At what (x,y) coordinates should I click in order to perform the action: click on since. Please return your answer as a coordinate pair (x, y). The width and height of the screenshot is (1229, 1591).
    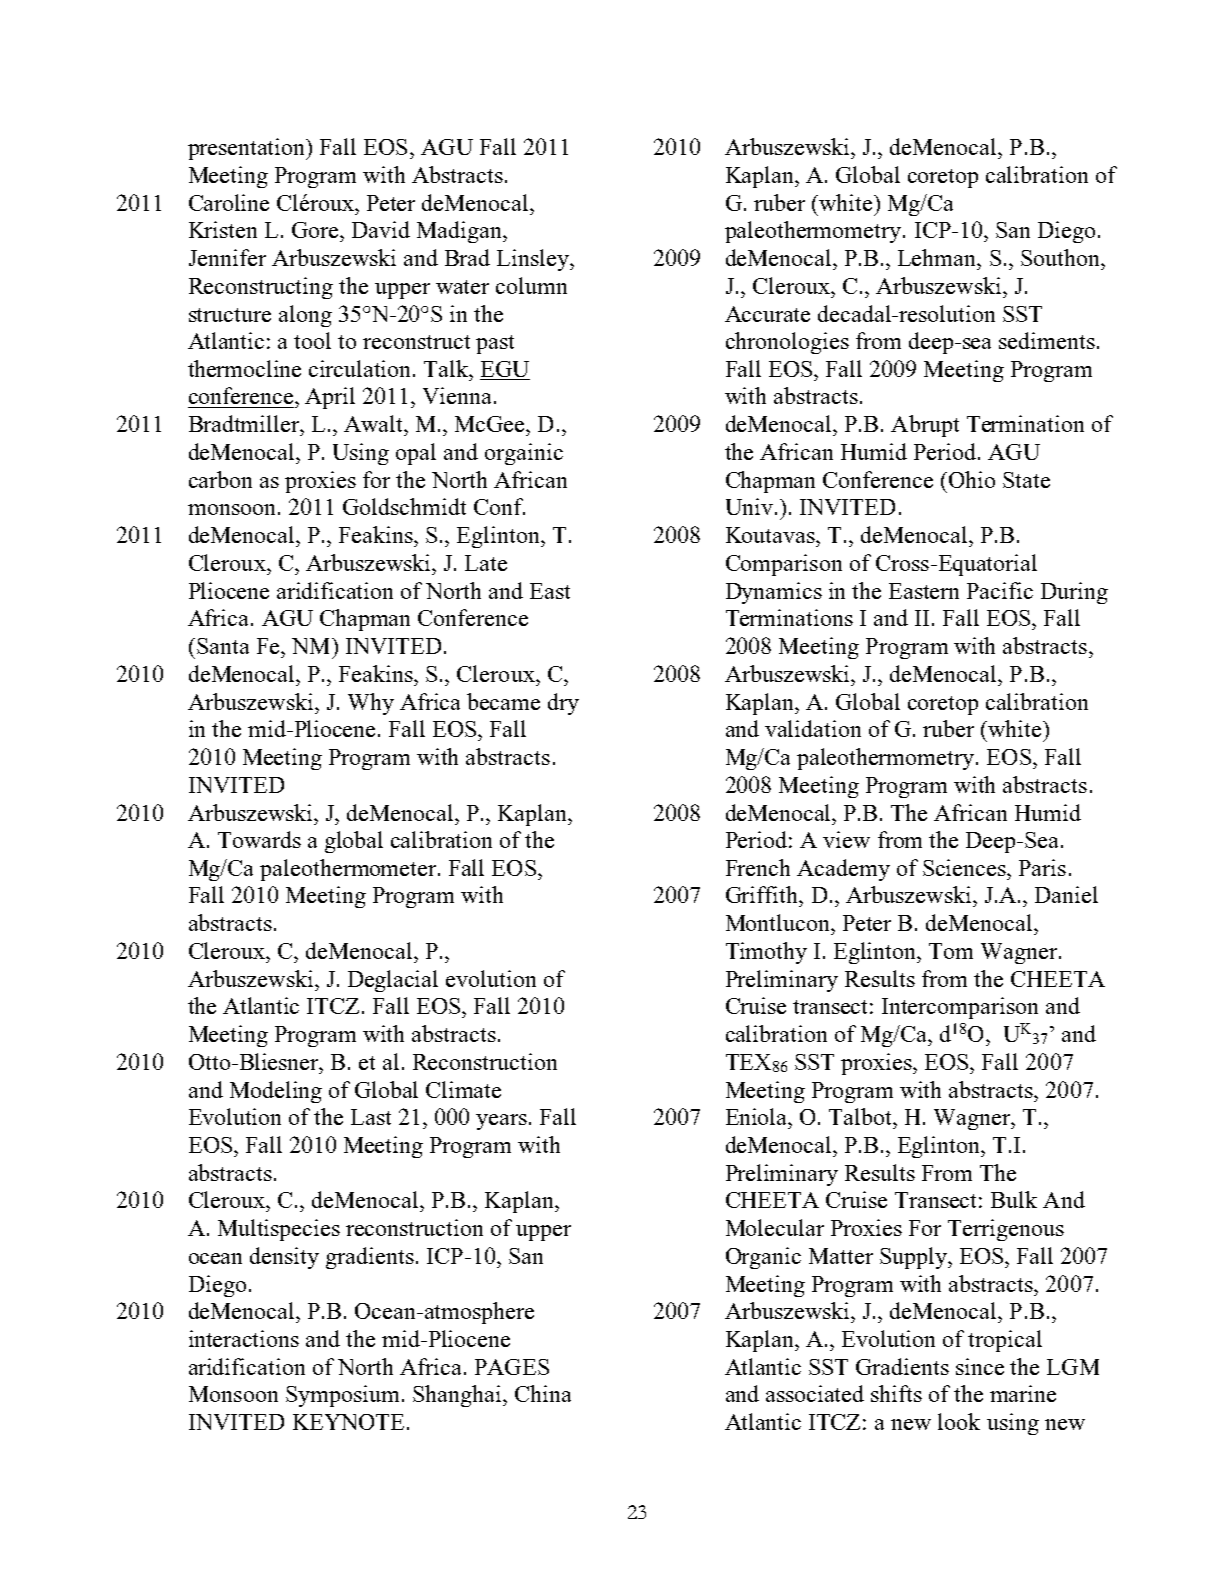
    Looking at the image, I should click on (980, 1366).
